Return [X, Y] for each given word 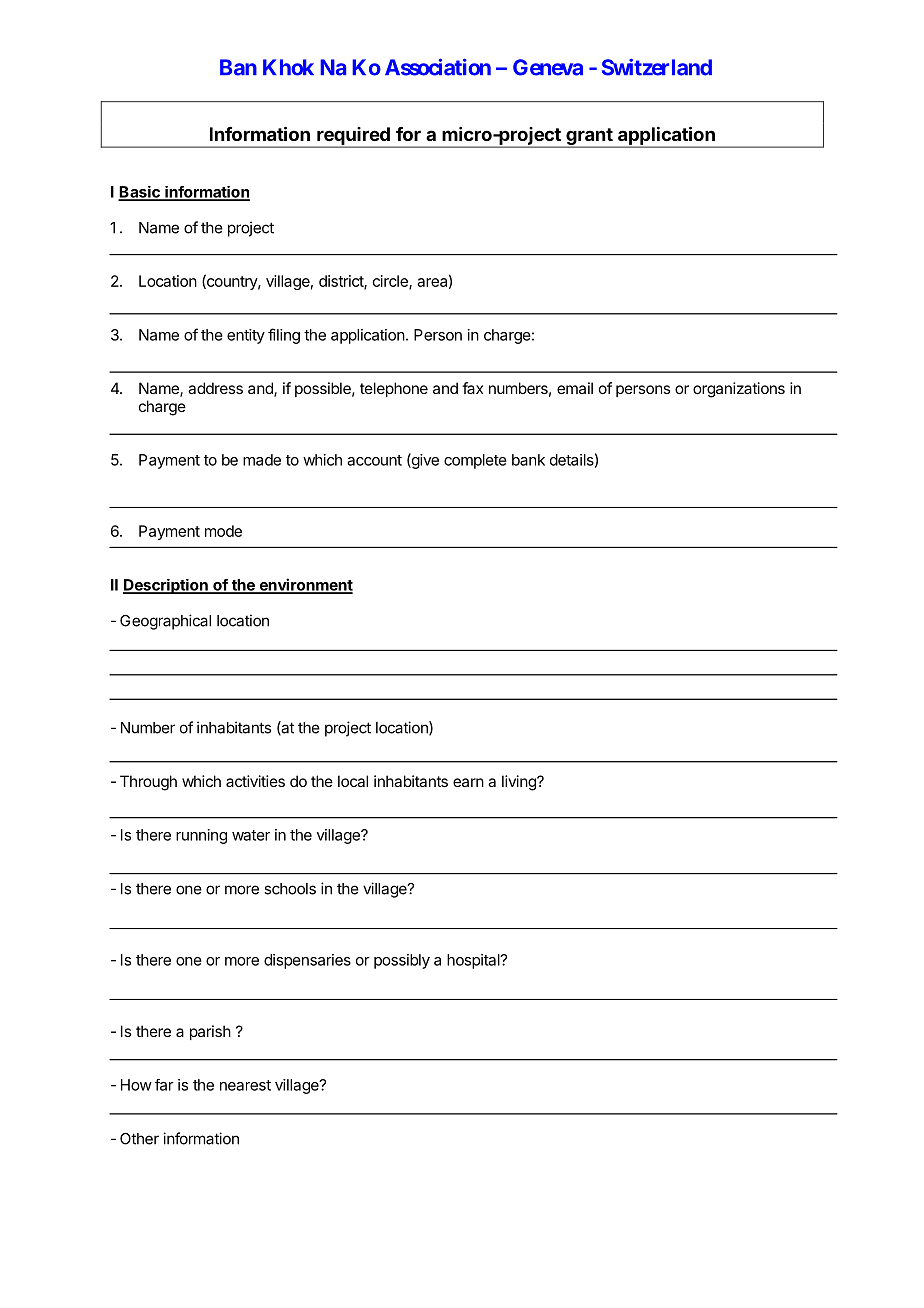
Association [438, 67]
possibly [402, 961]
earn [468, 782]
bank [528, 460]
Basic [140, 193]
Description [166, 586]
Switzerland [657, 67]
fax [472, 388]
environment [305, 585]
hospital [474, 961]
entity [246, 336]
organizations [739, 390]
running [201, 836]
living [520, 783]
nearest [245, 1085]
